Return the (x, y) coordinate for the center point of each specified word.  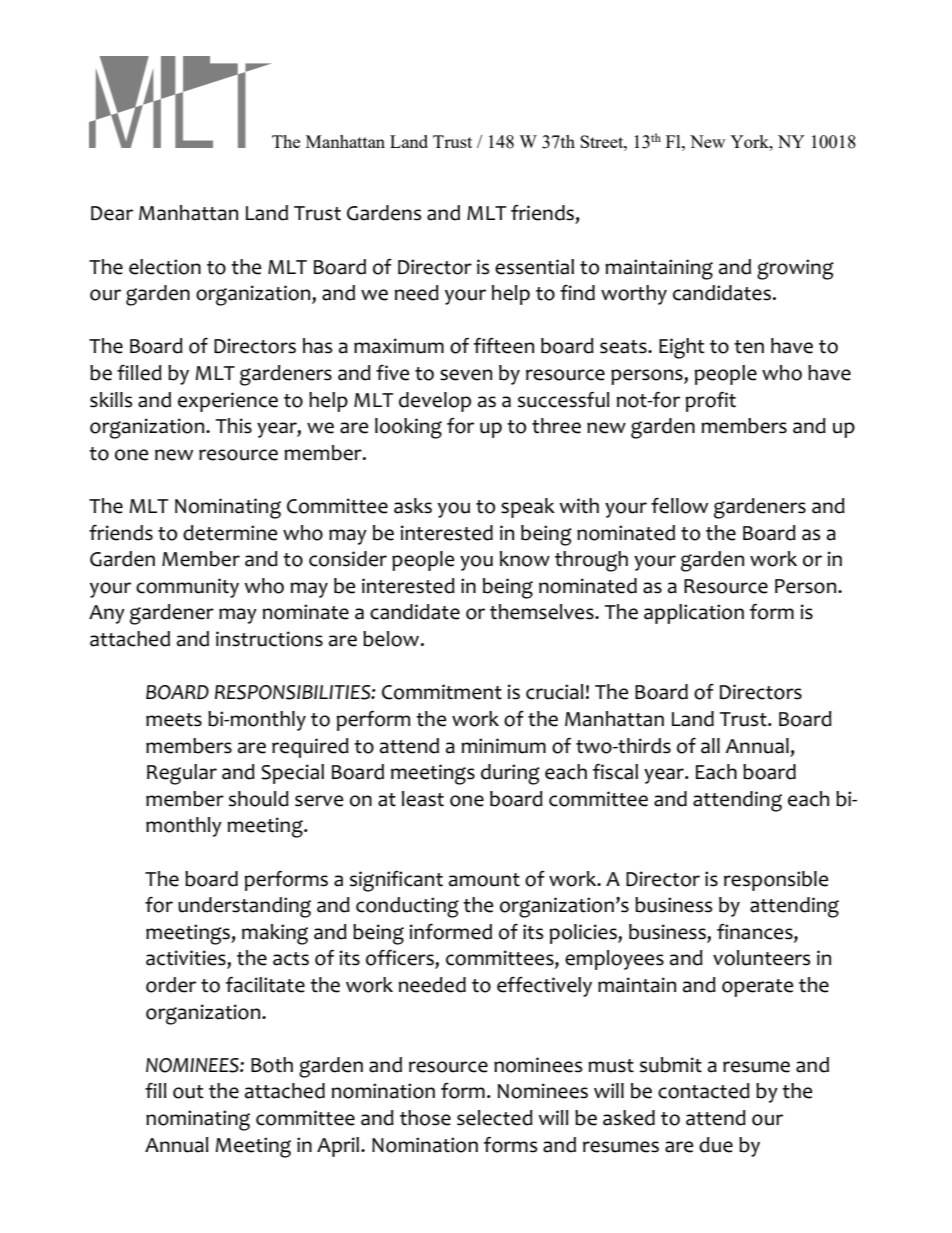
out (188, 1092)
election (165, 267)
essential (534, 267)
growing (795, 269)
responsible (776, 881)
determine (230, 533)
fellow (679, 506)
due (716, 1145)
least (423, 799)
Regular (182, 774)
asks (413, 506)
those (425, 1118)
